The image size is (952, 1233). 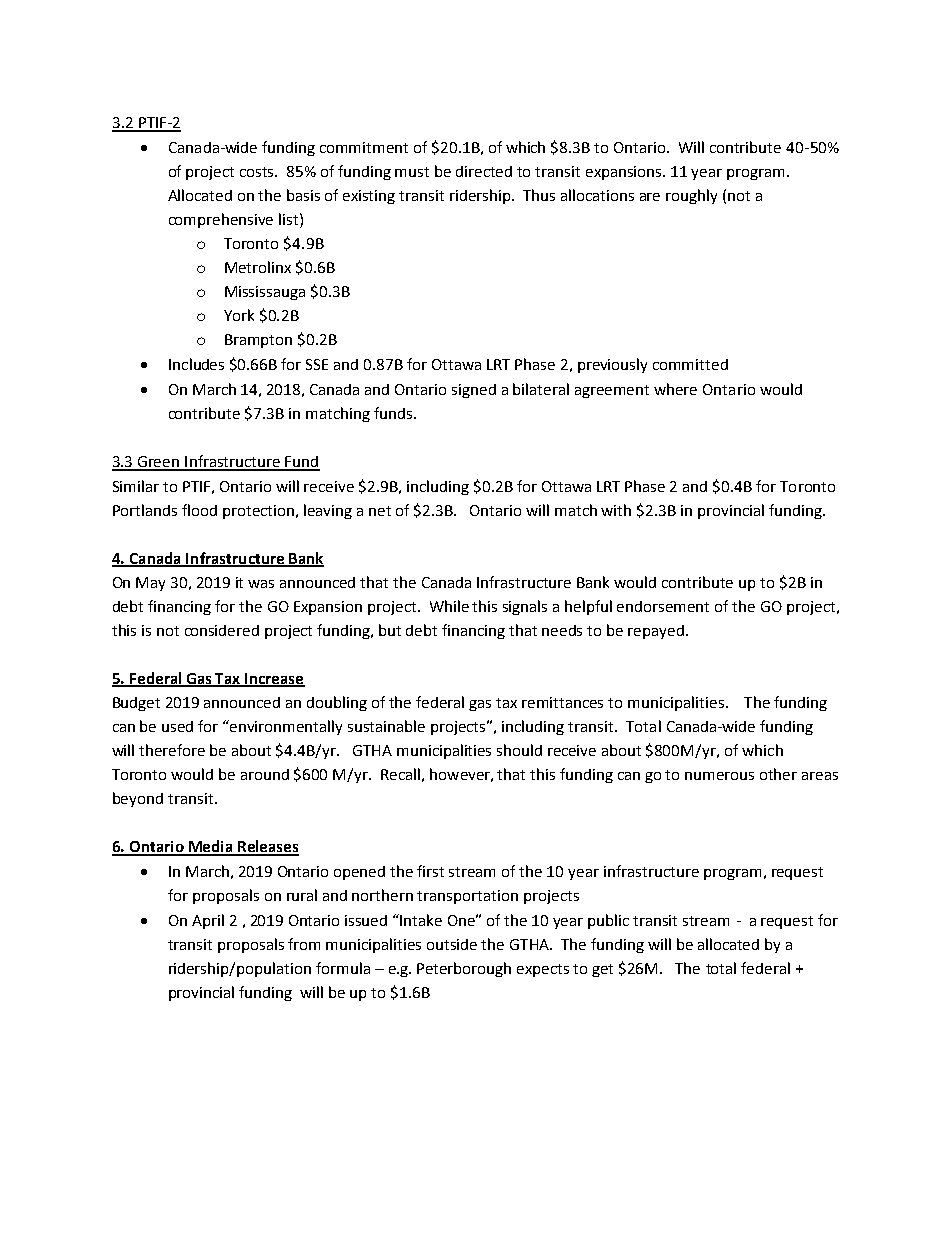 What do you see at coordinates (261, 584) in the screenshot?
I see `was` at bounding box center [261, 584].
